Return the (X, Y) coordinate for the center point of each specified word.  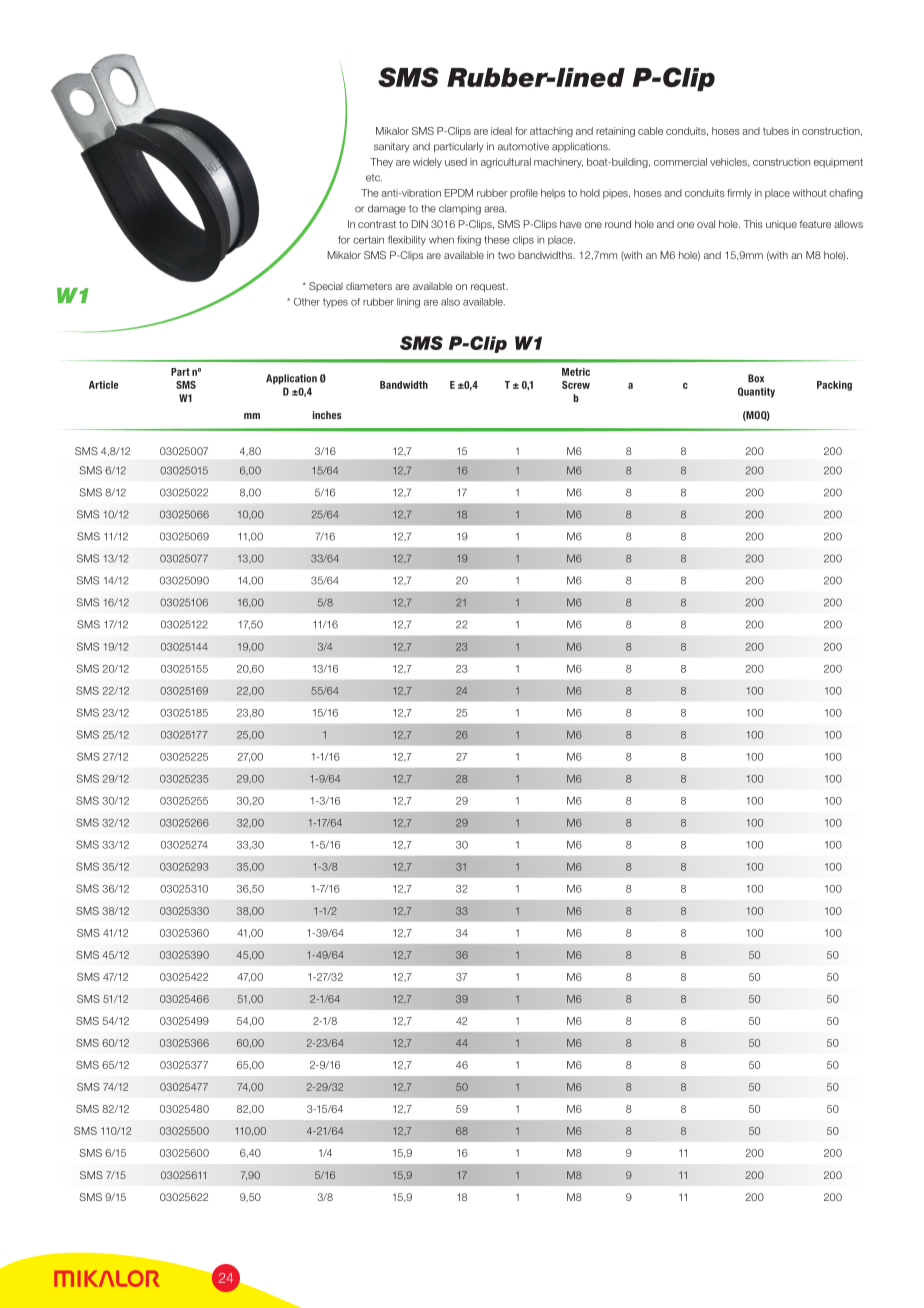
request (489, 287)
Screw (576, 385)
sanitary (391, 147)
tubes (776, 131)
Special (326, 287)
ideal (501, 131)
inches (327, 415)
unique (781, 225)
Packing (834, 386)
